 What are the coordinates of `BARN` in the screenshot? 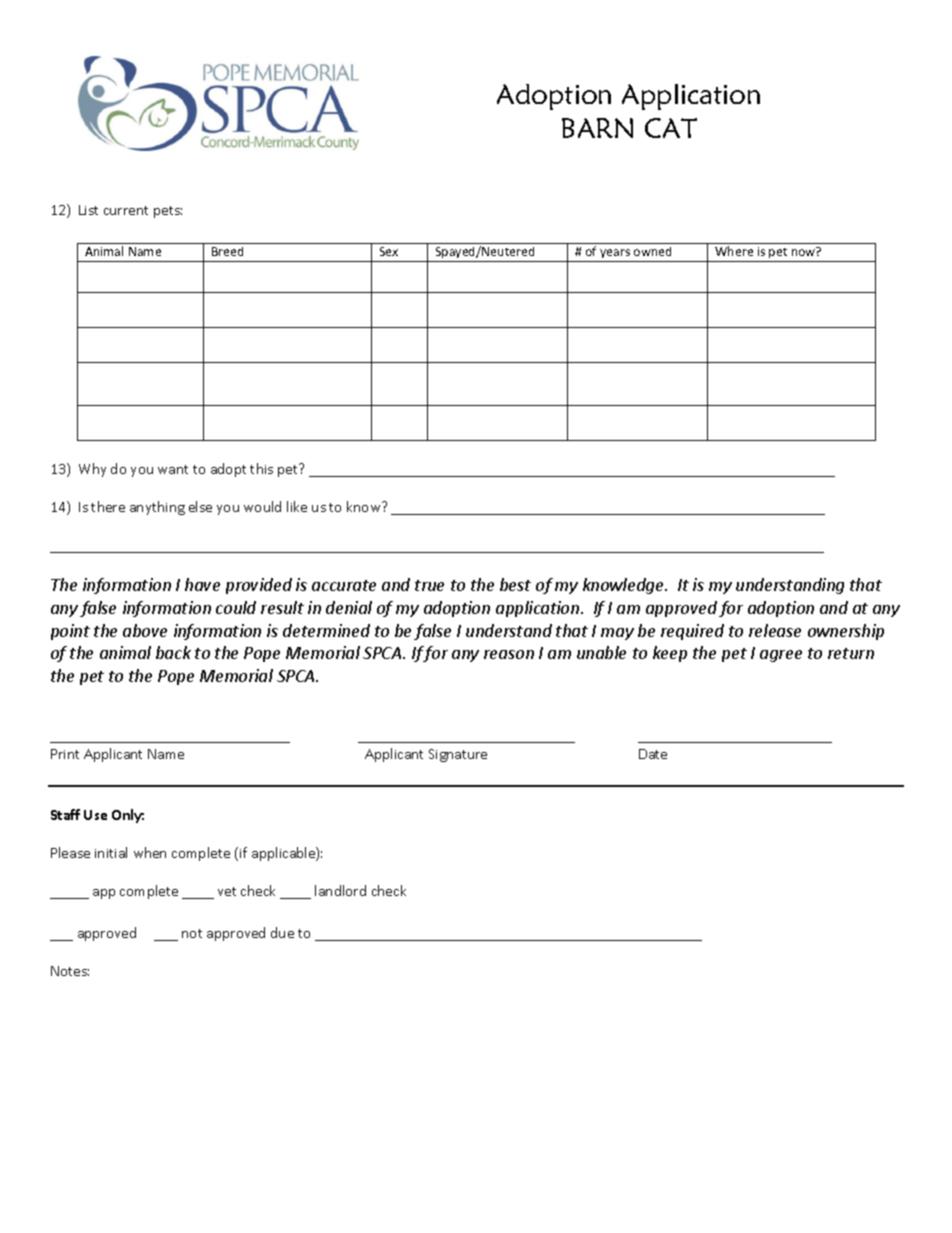 It's located at (597, 128).
